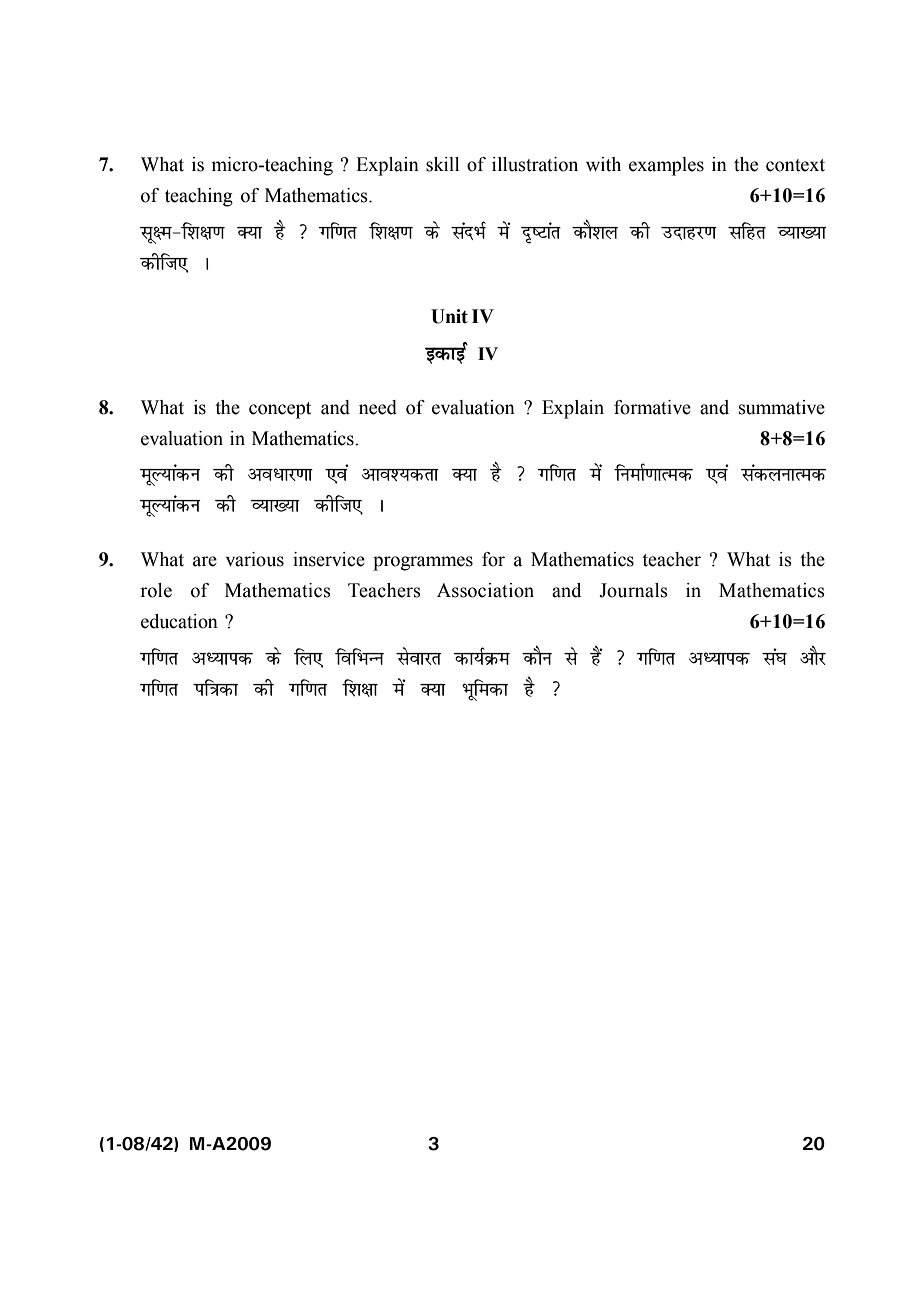 This screenshot has height=1308, width=924. Describe the element at coordinates (666, 166) in the screenshot. I see `examples` at that location.
